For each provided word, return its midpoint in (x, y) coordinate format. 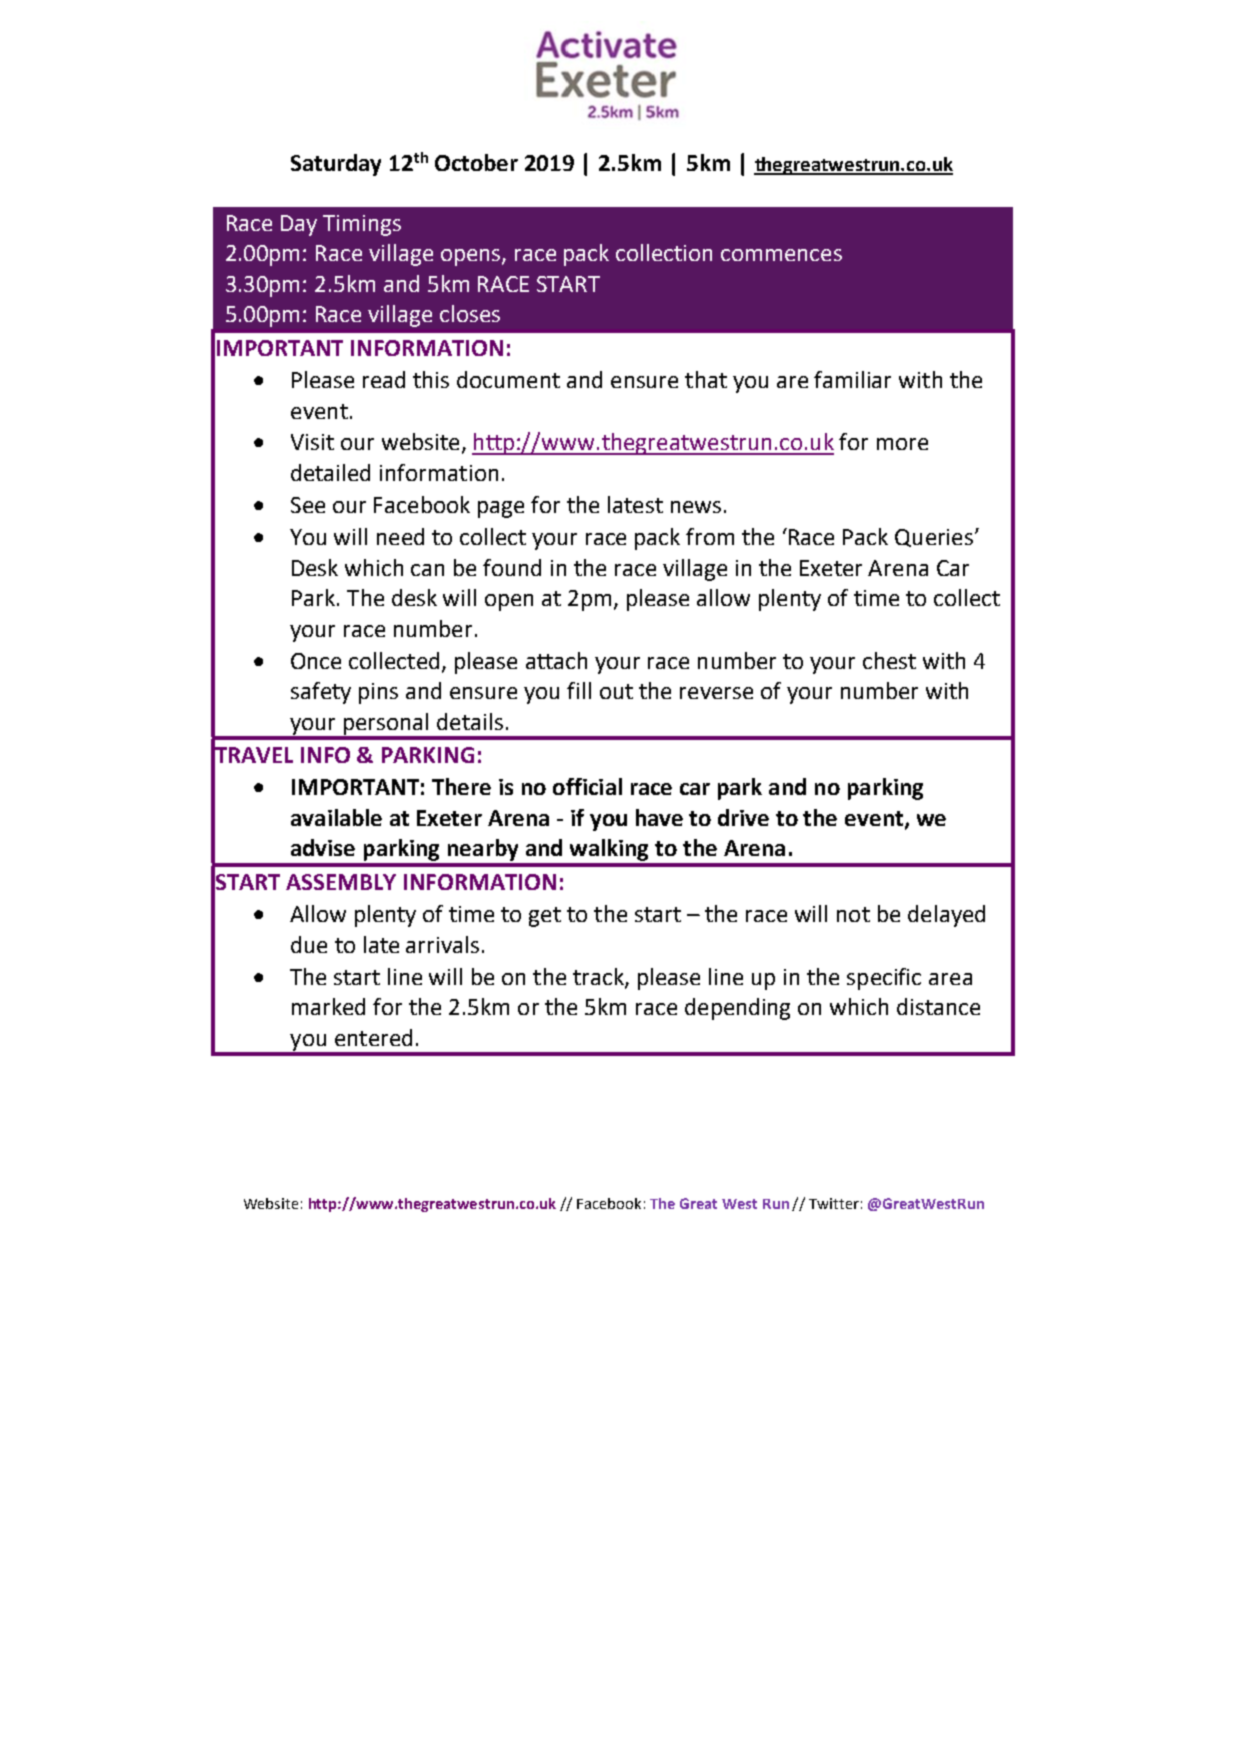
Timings (362, 225)
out (616, 691)
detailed (330, 472)
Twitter (834, 1203)
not (853, 914)
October (476, 162)
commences (781, 255)
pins (378, 693)
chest (889, 660)
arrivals (442, 944)
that (706, 379)
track (599, 977)
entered (373, 1037)
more (902, 444)
